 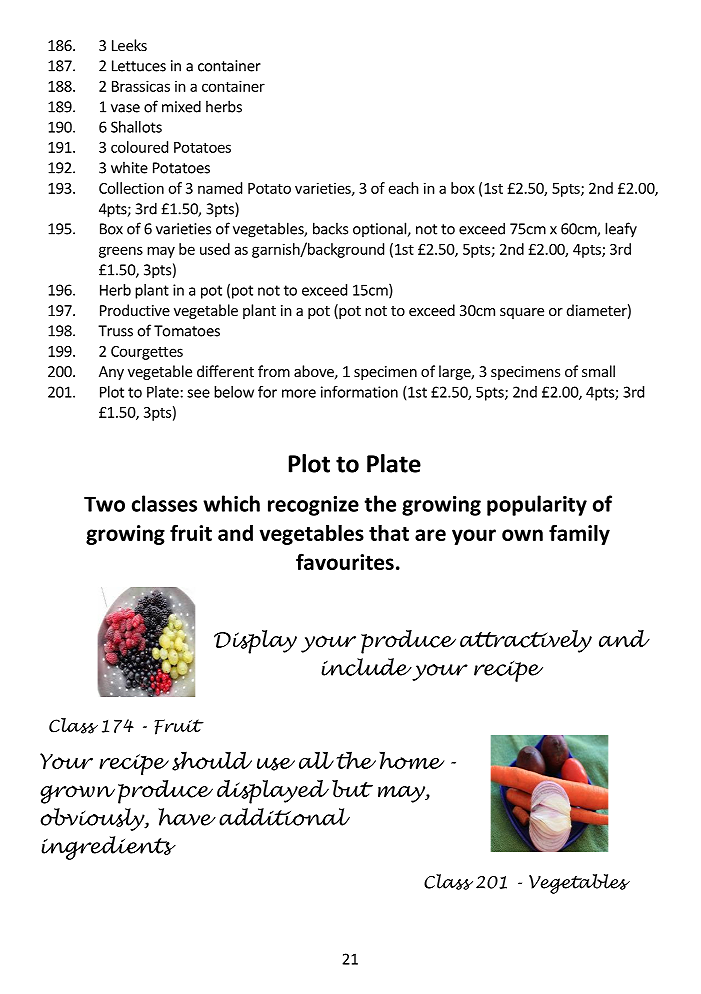 What do you see at coordinates (537, 505) in the page?
I see `popularity` at bounding box center [537, 505].
